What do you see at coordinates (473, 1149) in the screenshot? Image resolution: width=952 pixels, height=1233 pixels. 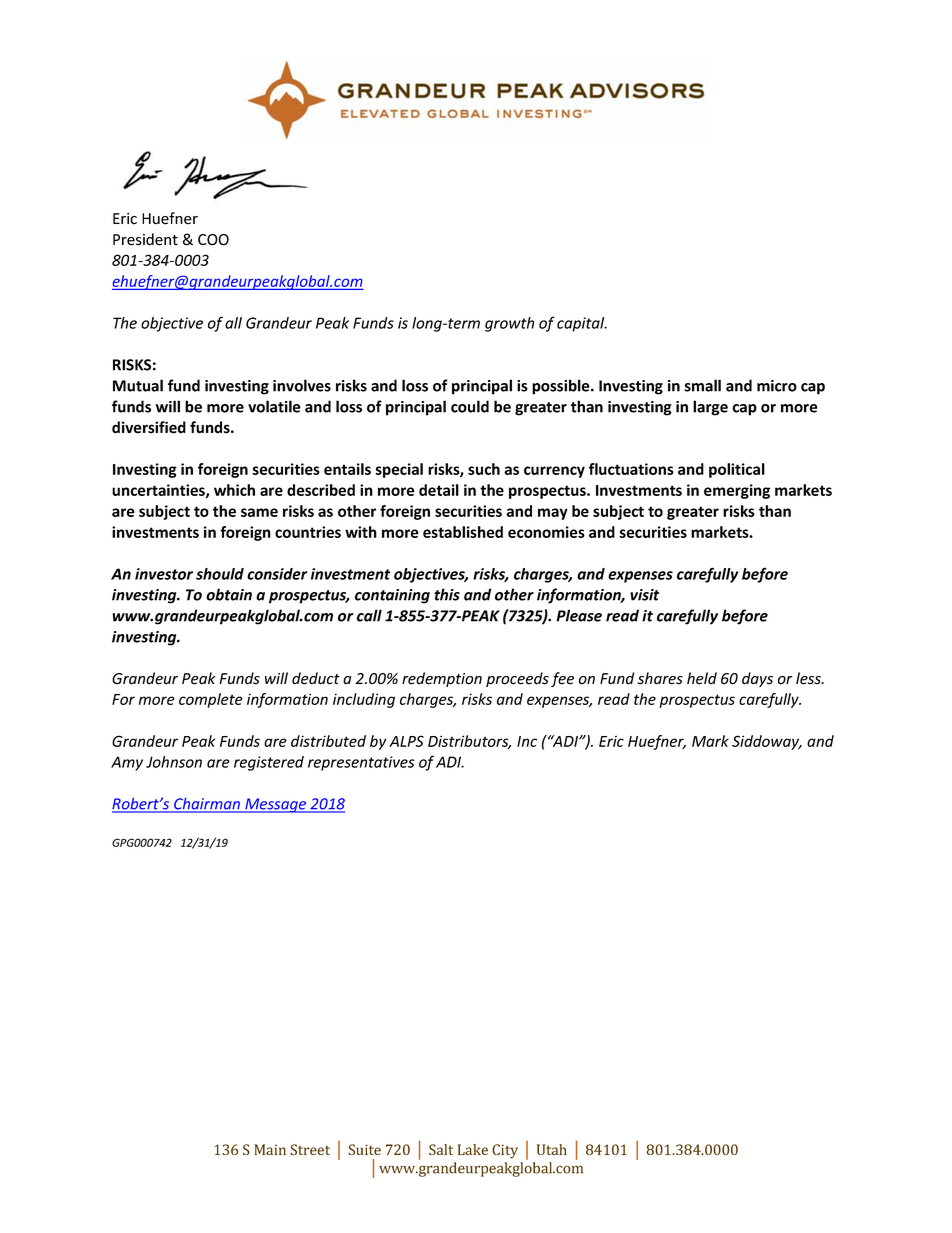 I see `Lake` at bounding box center [473, 1149].
